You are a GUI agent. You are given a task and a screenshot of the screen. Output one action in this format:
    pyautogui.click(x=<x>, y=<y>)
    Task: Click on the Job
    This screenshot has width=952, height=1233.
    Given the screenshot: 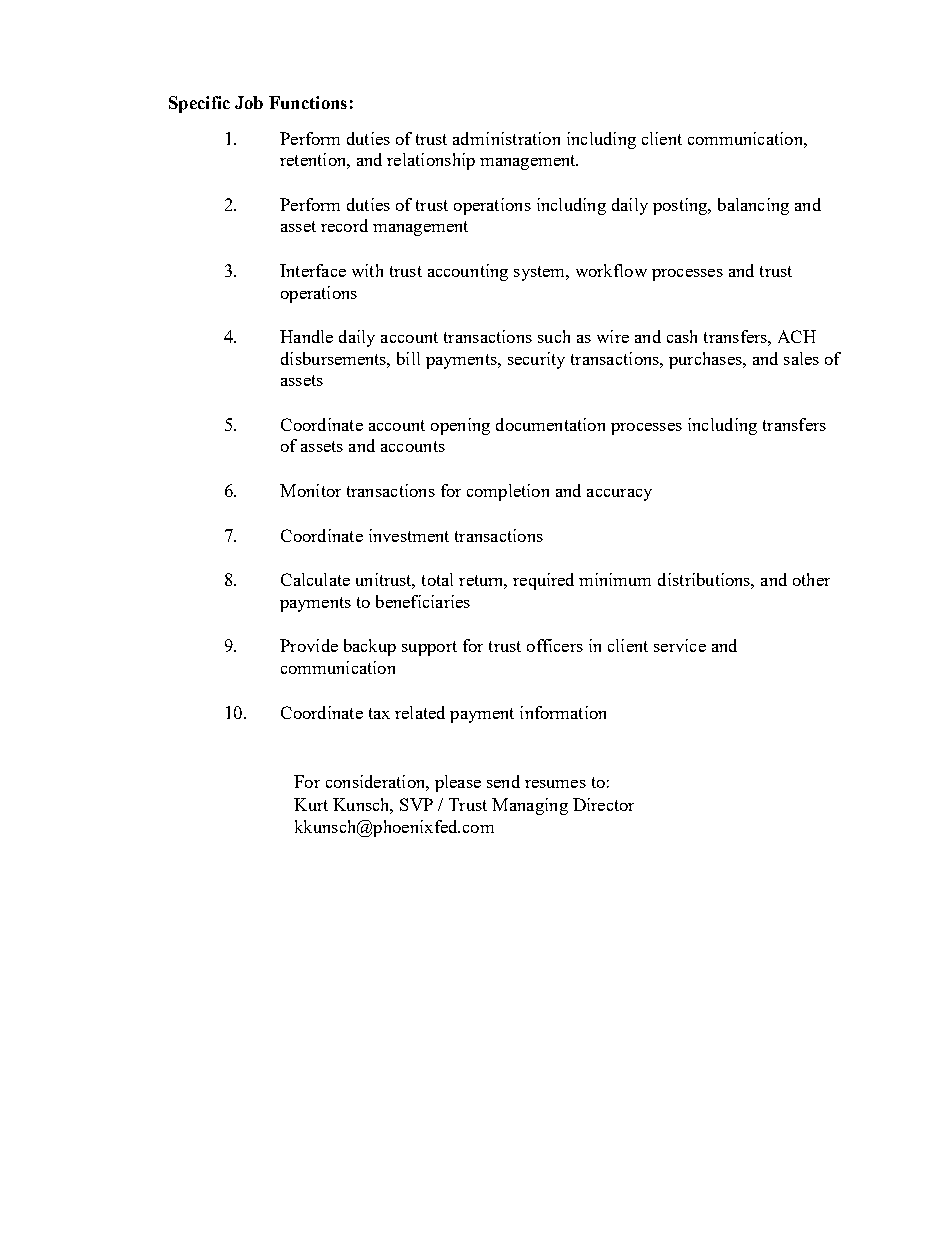 What is the action you would take?
    pyautogui.click(x=249, y=102)
